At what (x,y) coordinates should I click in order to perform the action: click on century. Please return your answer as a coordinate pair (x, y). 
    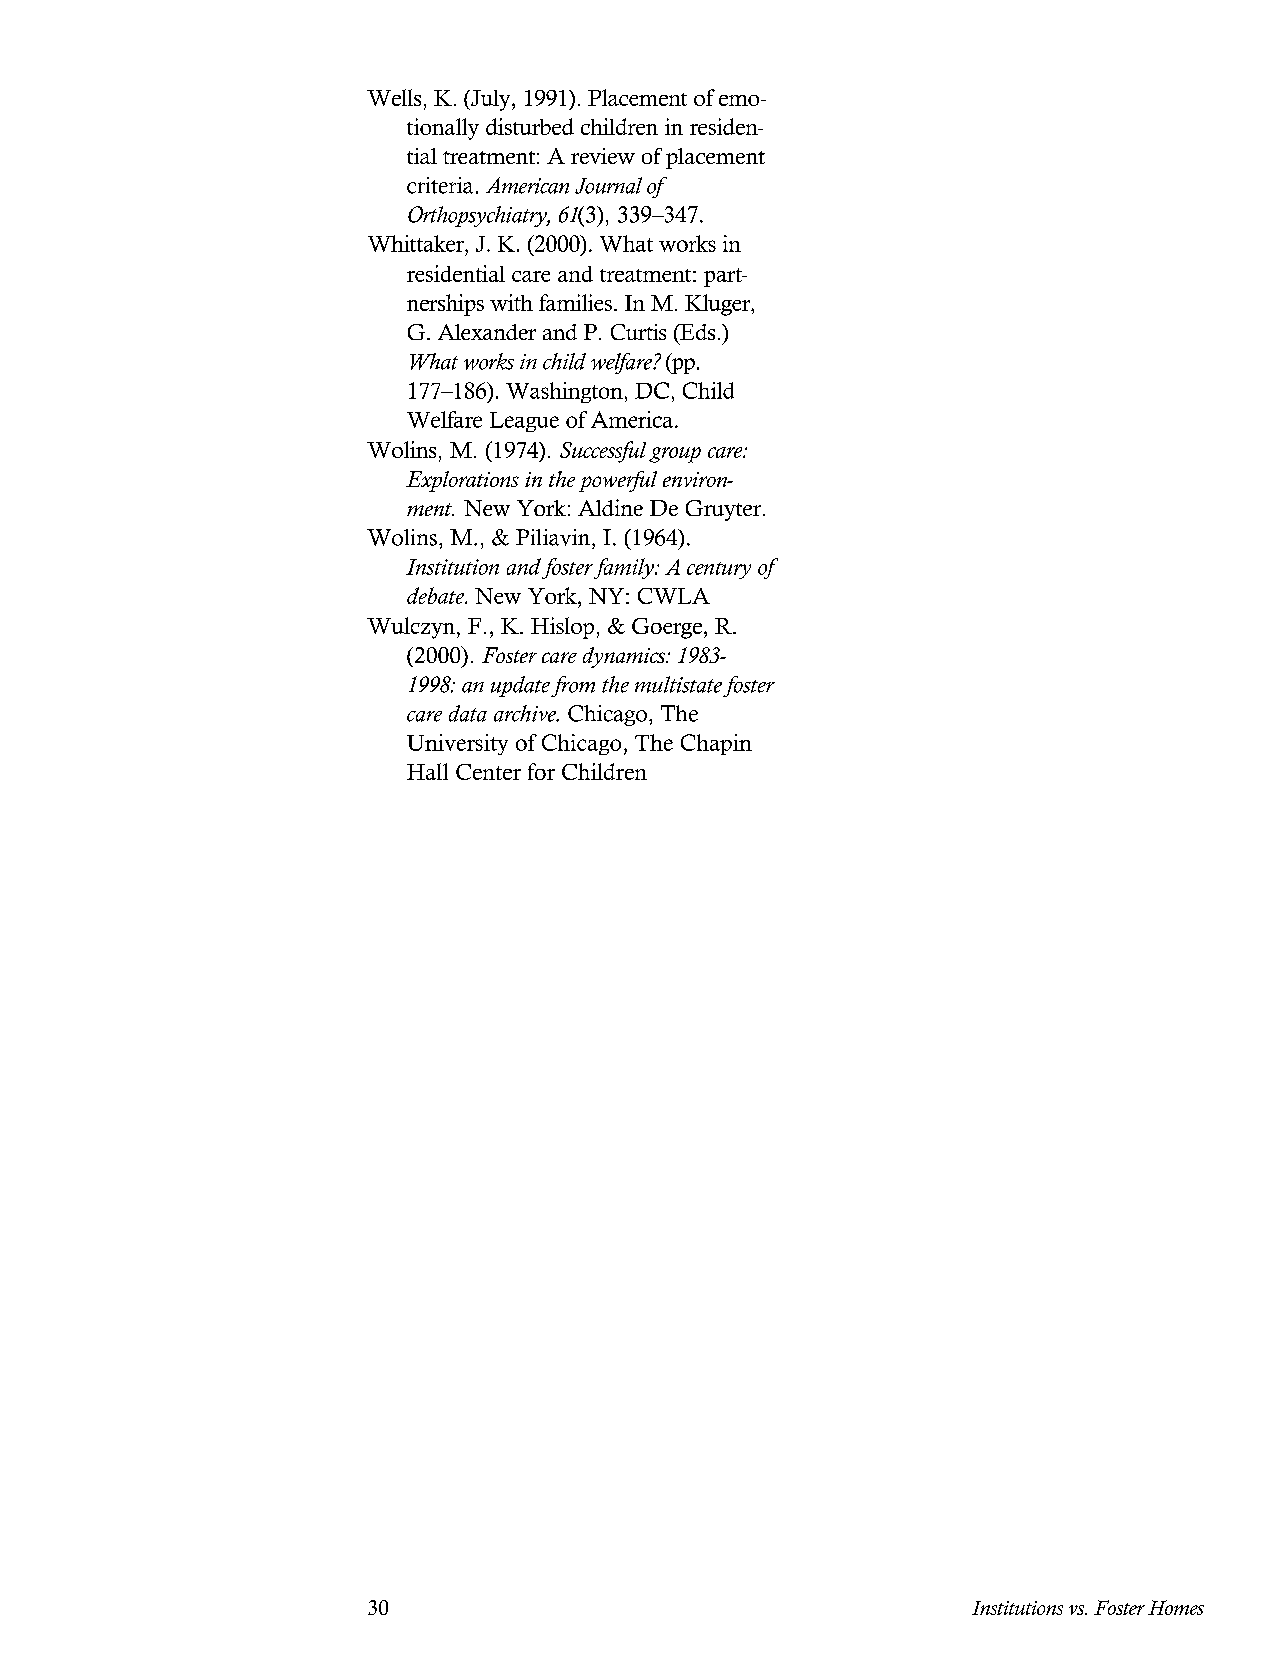
    Looking at the image, I should click on (719, 570).
